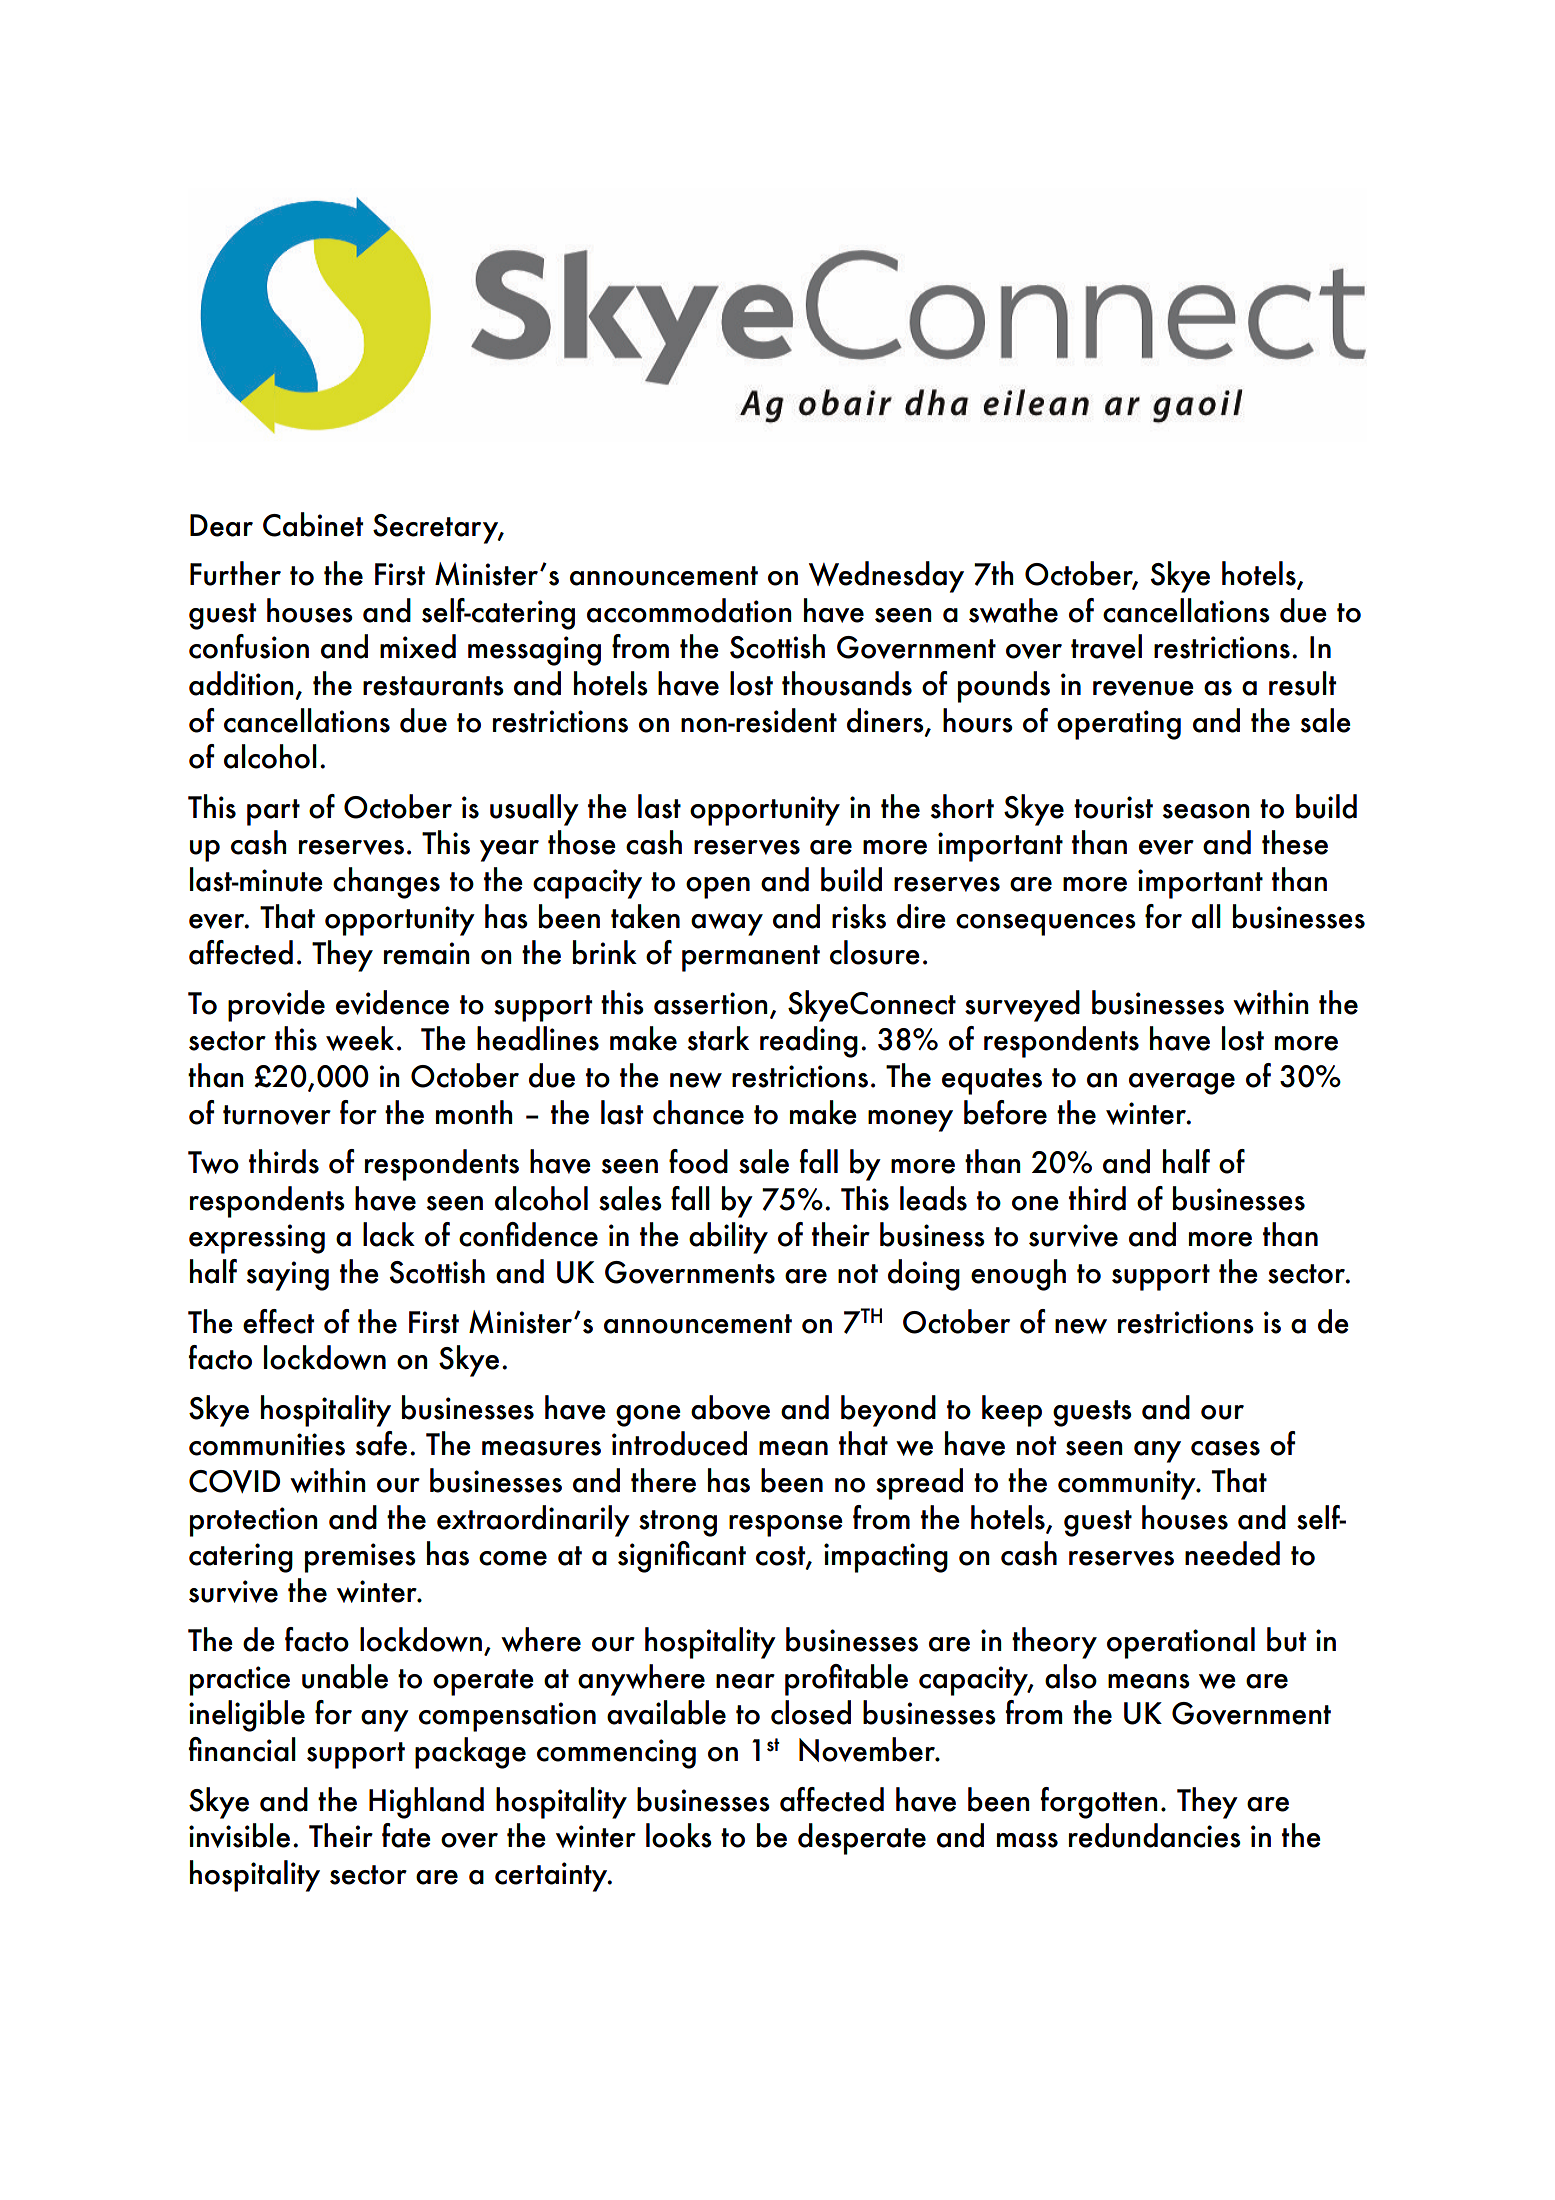  What do you see at coordinates (689, 610) in the document?
I see `accommodation` at bounding box center [689, 610].
